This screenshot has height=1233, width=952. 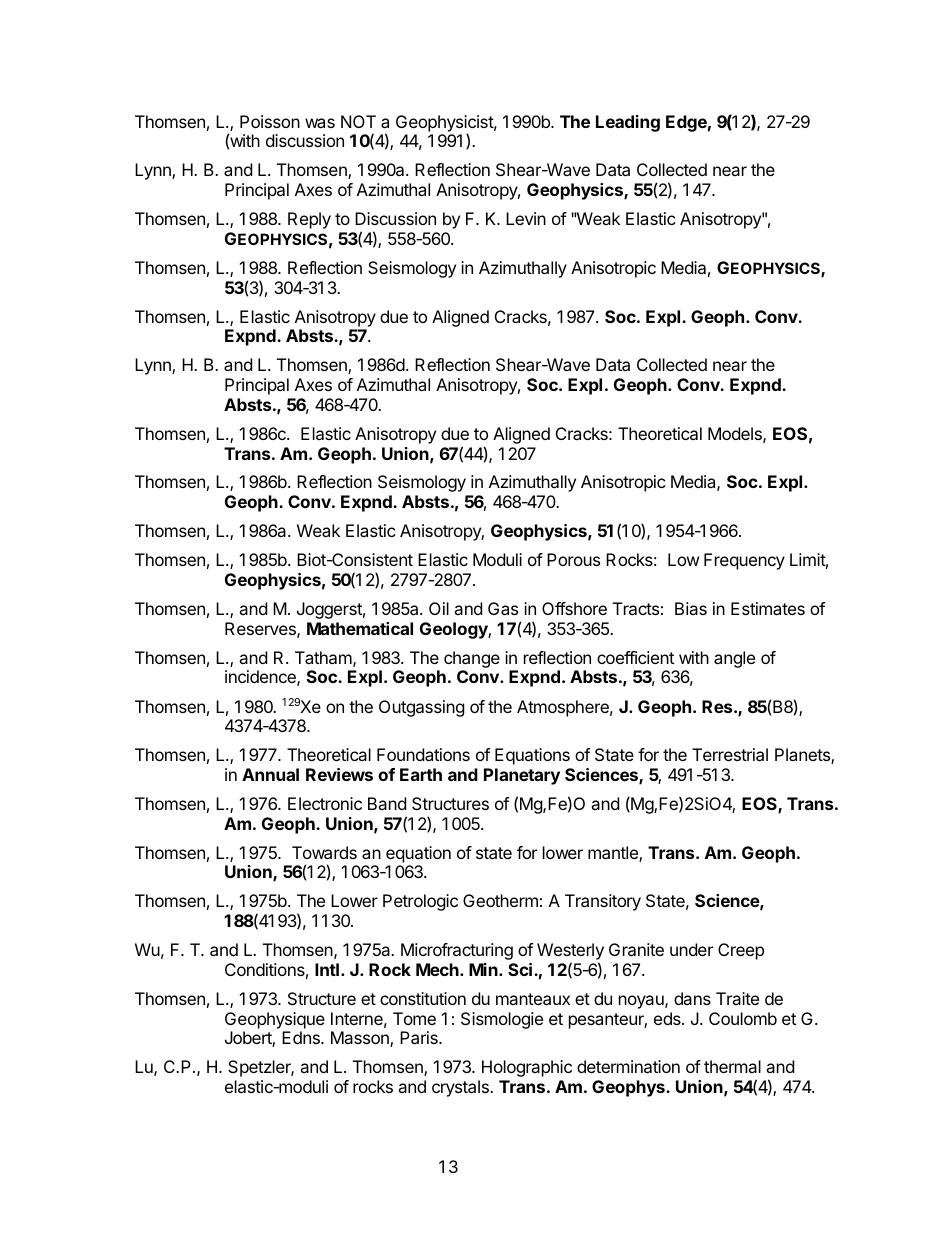 What do you see at coordinates (302, 1037) in the screenshot?
I see `Edns` at bounding box center [302, 1037].
